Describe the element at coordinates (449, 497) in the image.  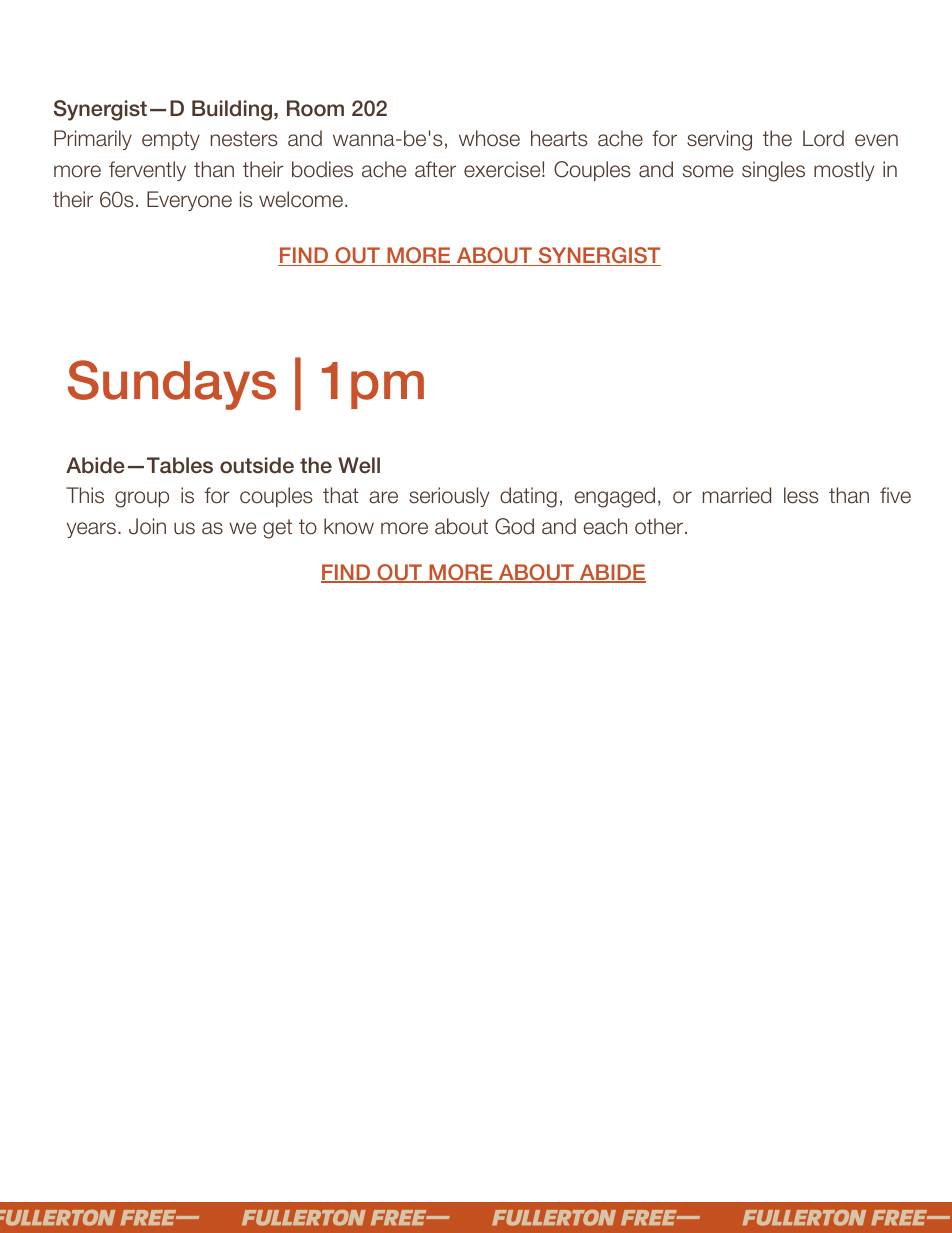
I see `seriously` at that location.
